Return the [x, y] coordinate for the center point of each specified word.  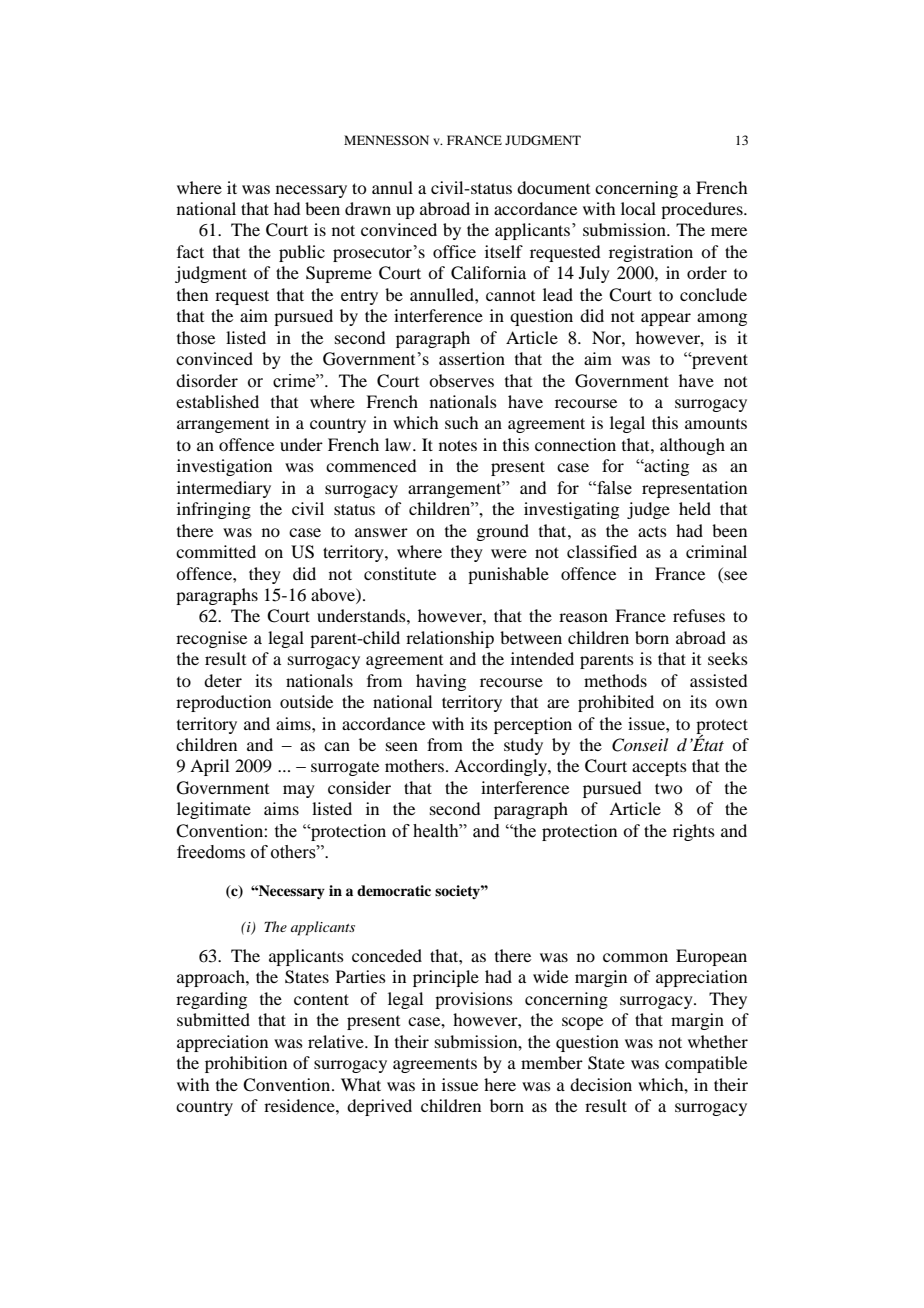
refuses [699, 615]
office [454, 251]
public [302, 253]
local [638, 208]
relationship [450, 639]
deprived [379, 1107]
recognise [211, 639]
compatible [706, 1064]
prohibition [246, 1064]
